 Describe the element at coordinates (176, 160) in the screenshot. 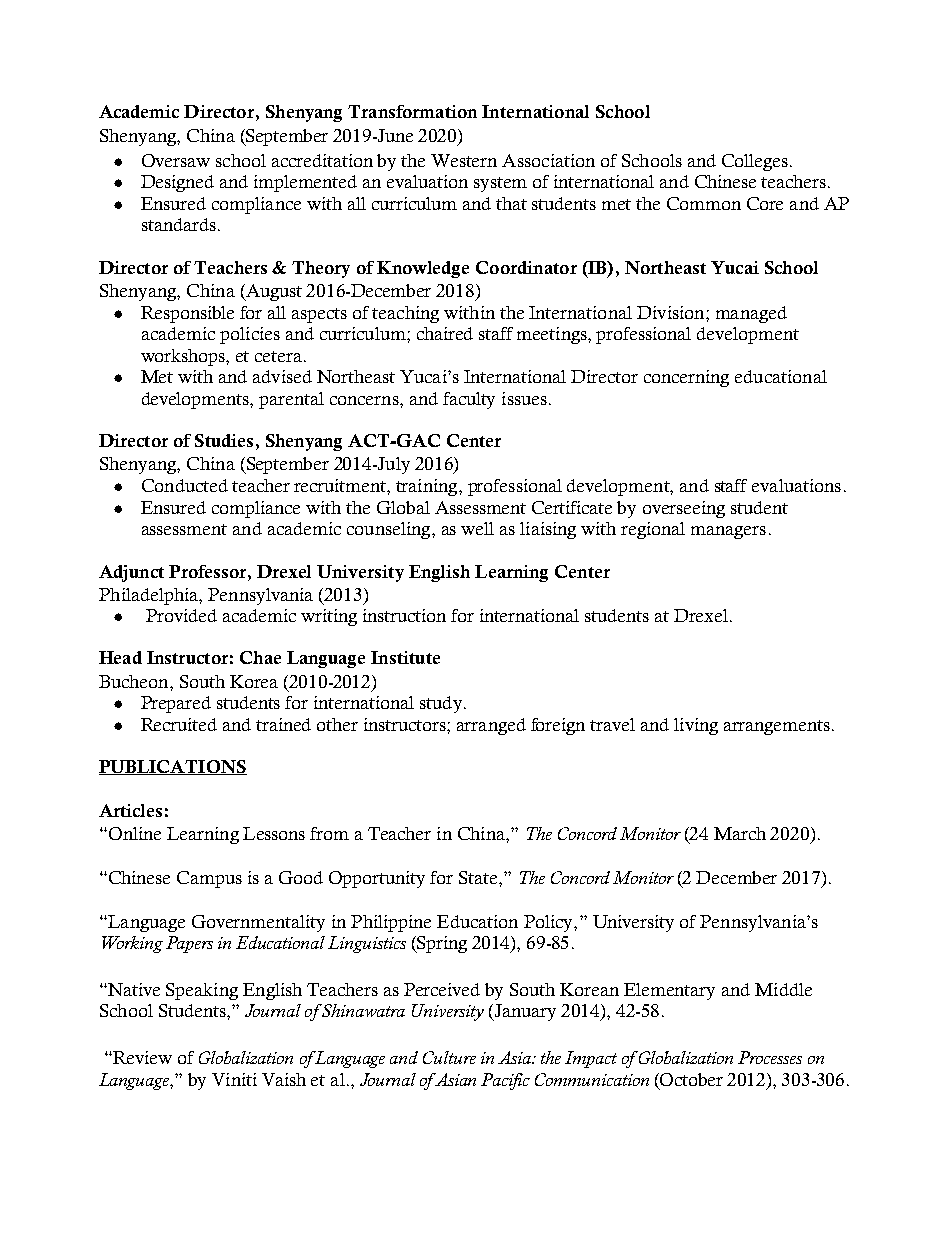

I see `Oversaw` at that location.
